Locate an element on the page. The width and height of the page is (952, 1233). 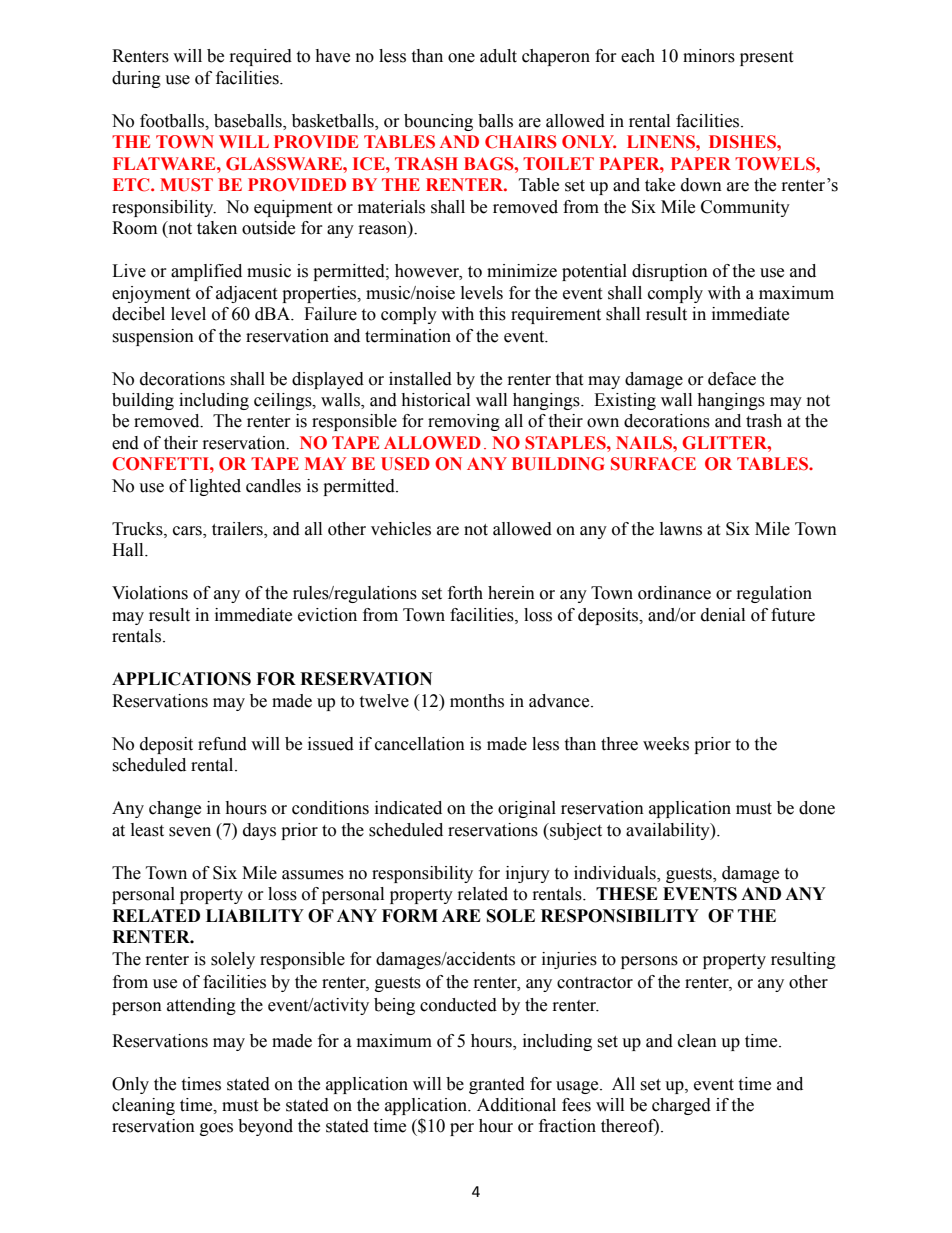
minors is located at coordinates (709, 56).
